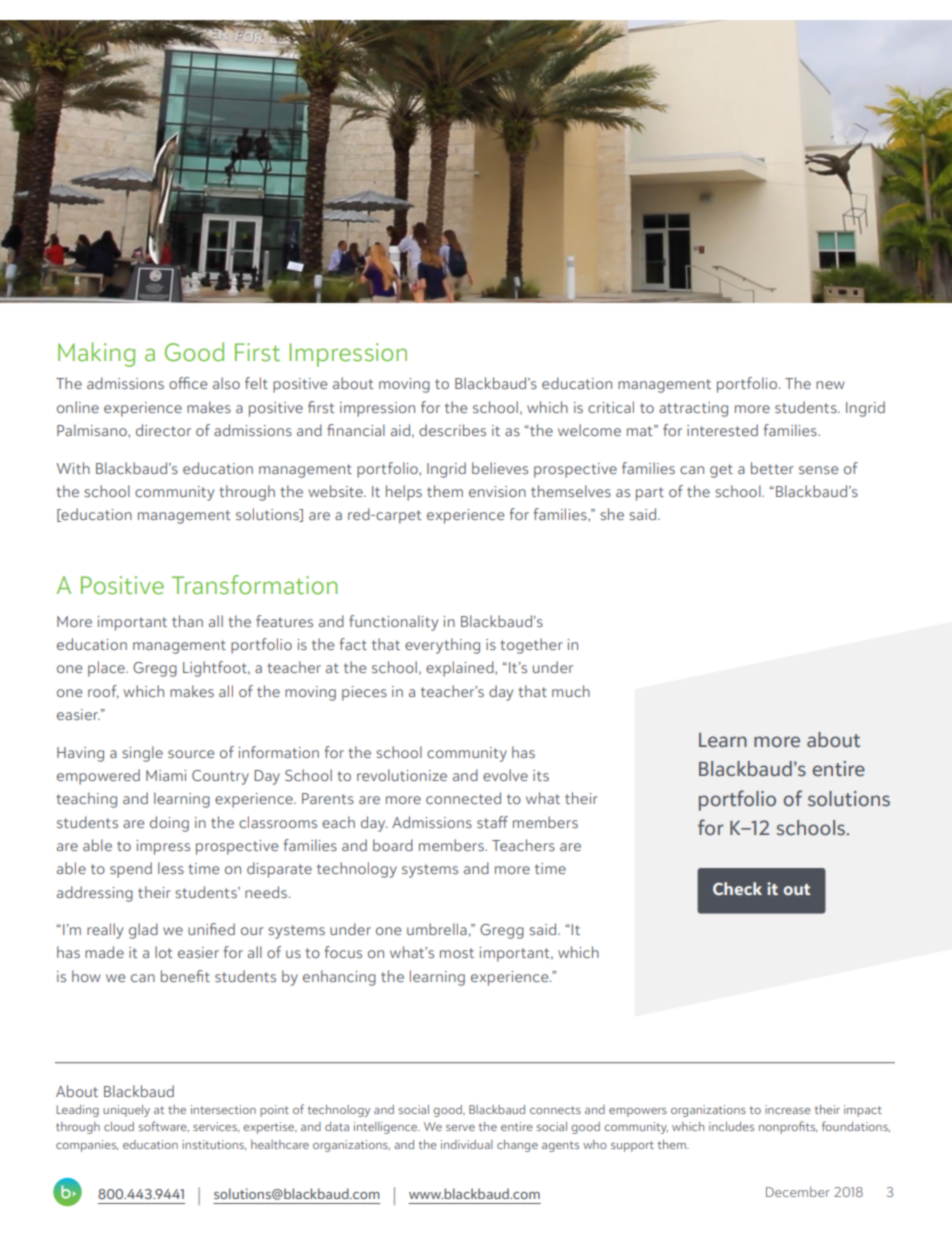 The image size is (952, 1233). What do you see at coordinates (798, 1191) in the document?
I see `December` at bounding box center [798, 1191].
